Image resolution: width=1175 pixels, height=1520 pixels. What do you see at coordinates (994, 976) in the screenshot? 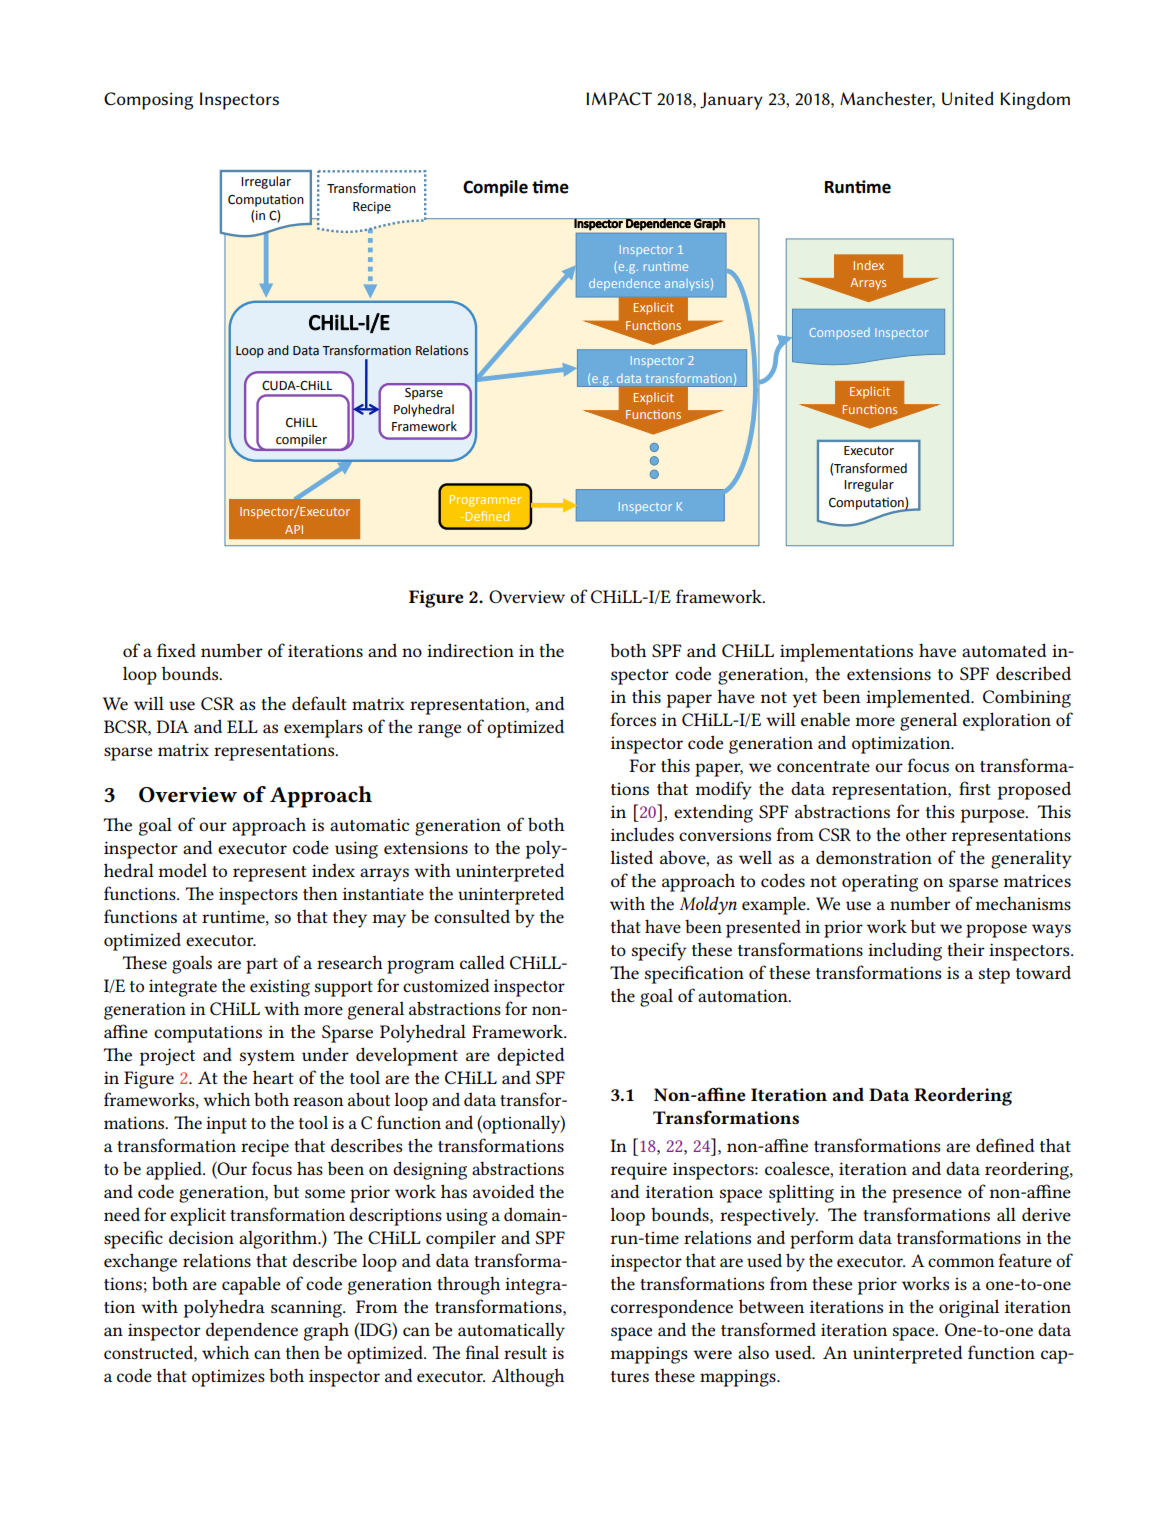
I see `step` at bounding box center [994, 976].
